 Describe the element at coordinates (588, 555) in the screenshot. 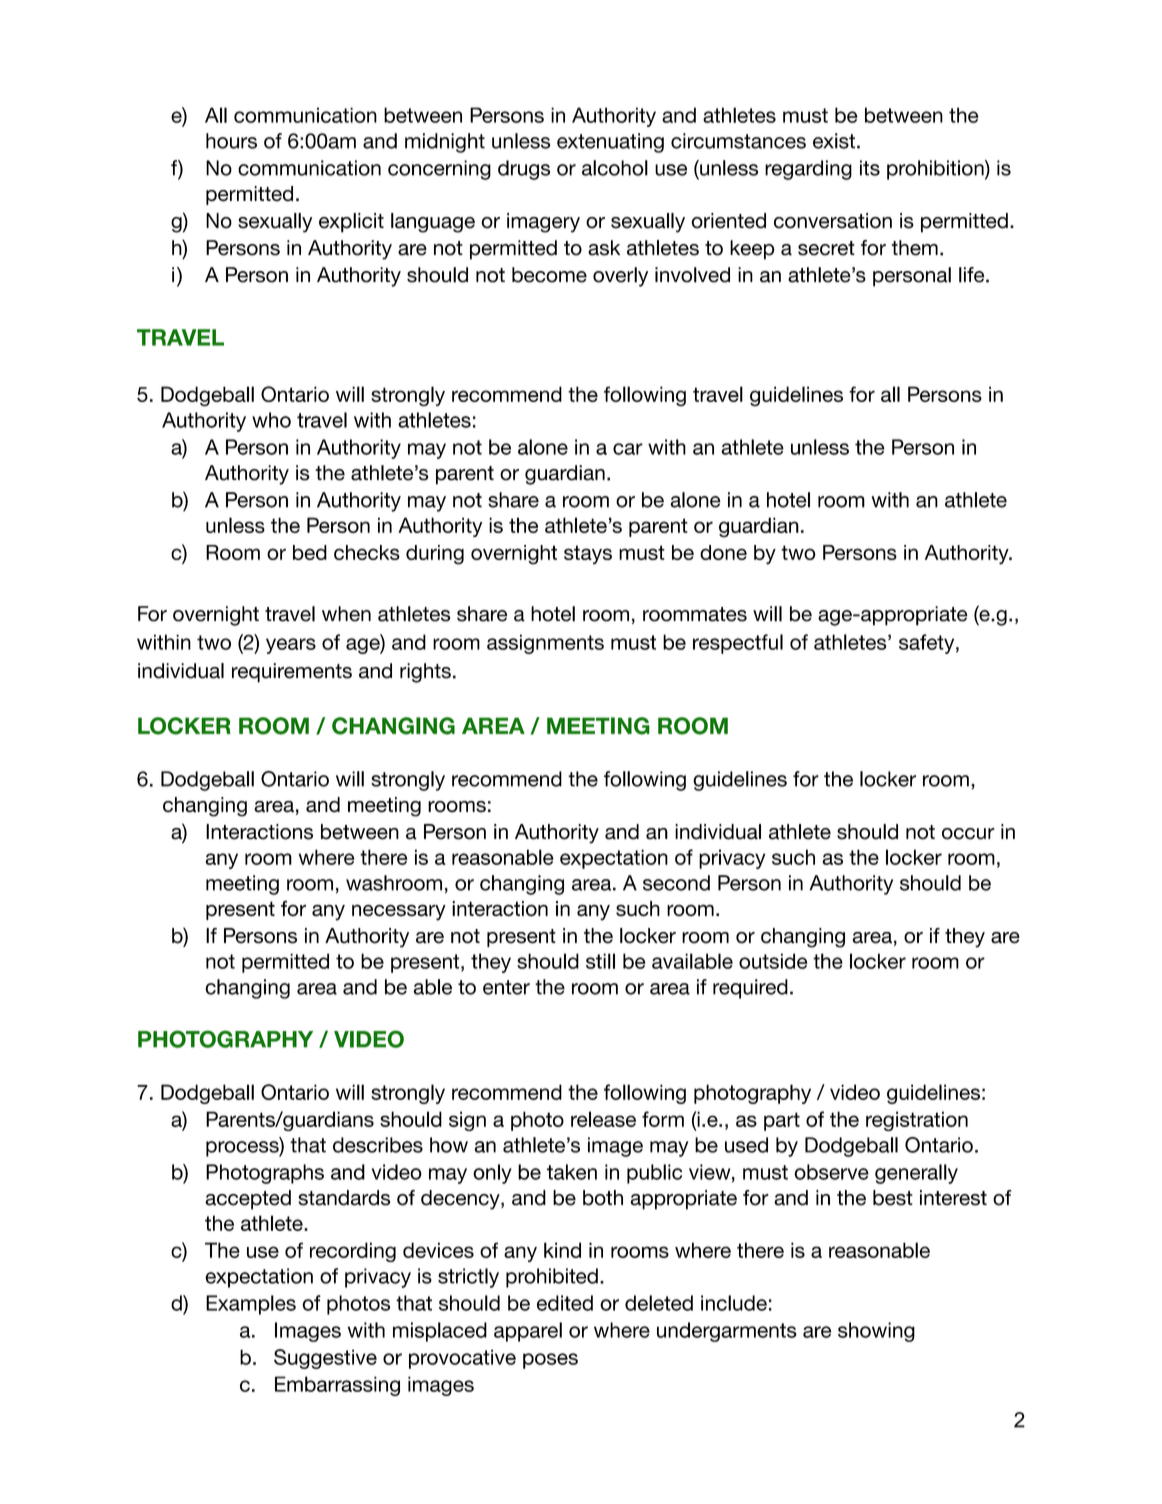

I see `stays` at that location.
